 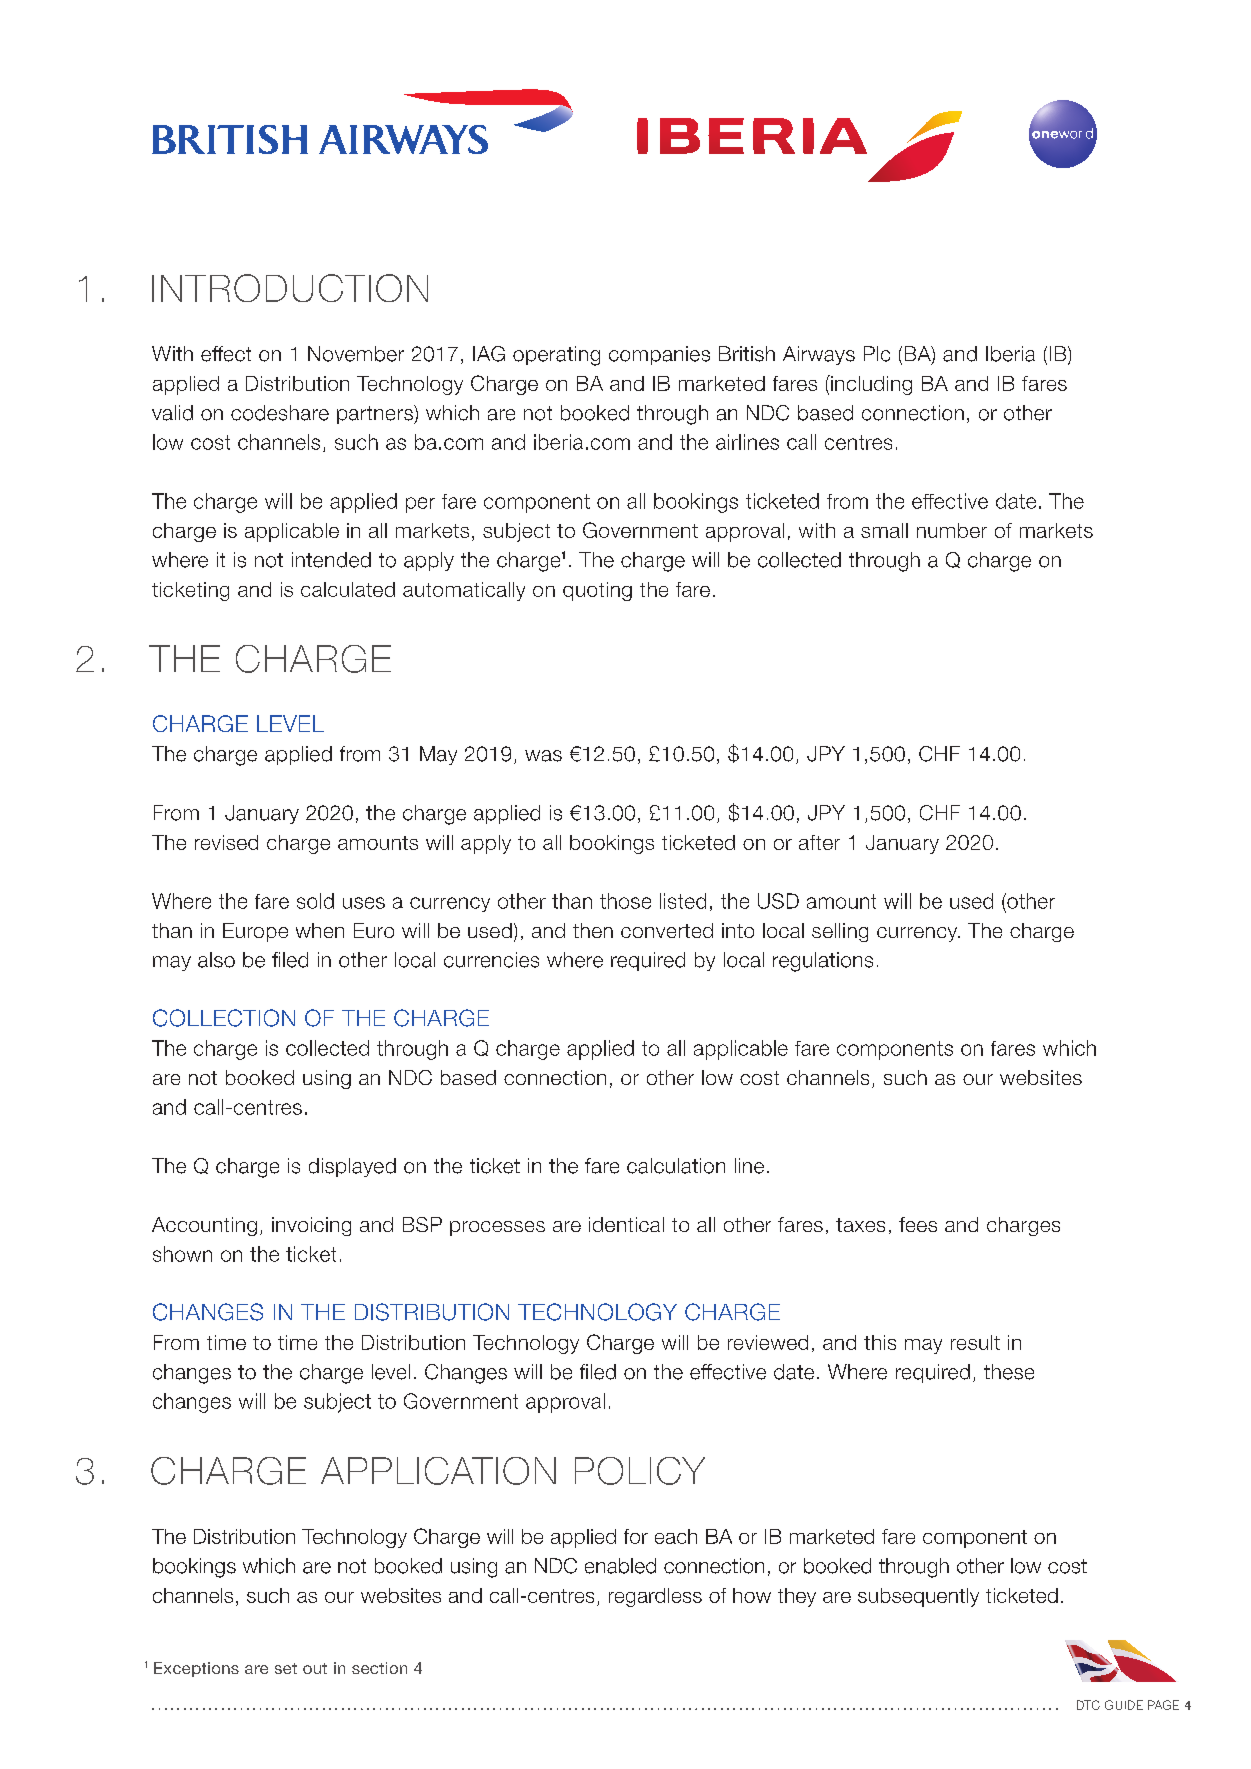 What do you see at coordinates (676, 1166) in the screenshot?
I see `calculation` at bounding box center [676, 1166].
